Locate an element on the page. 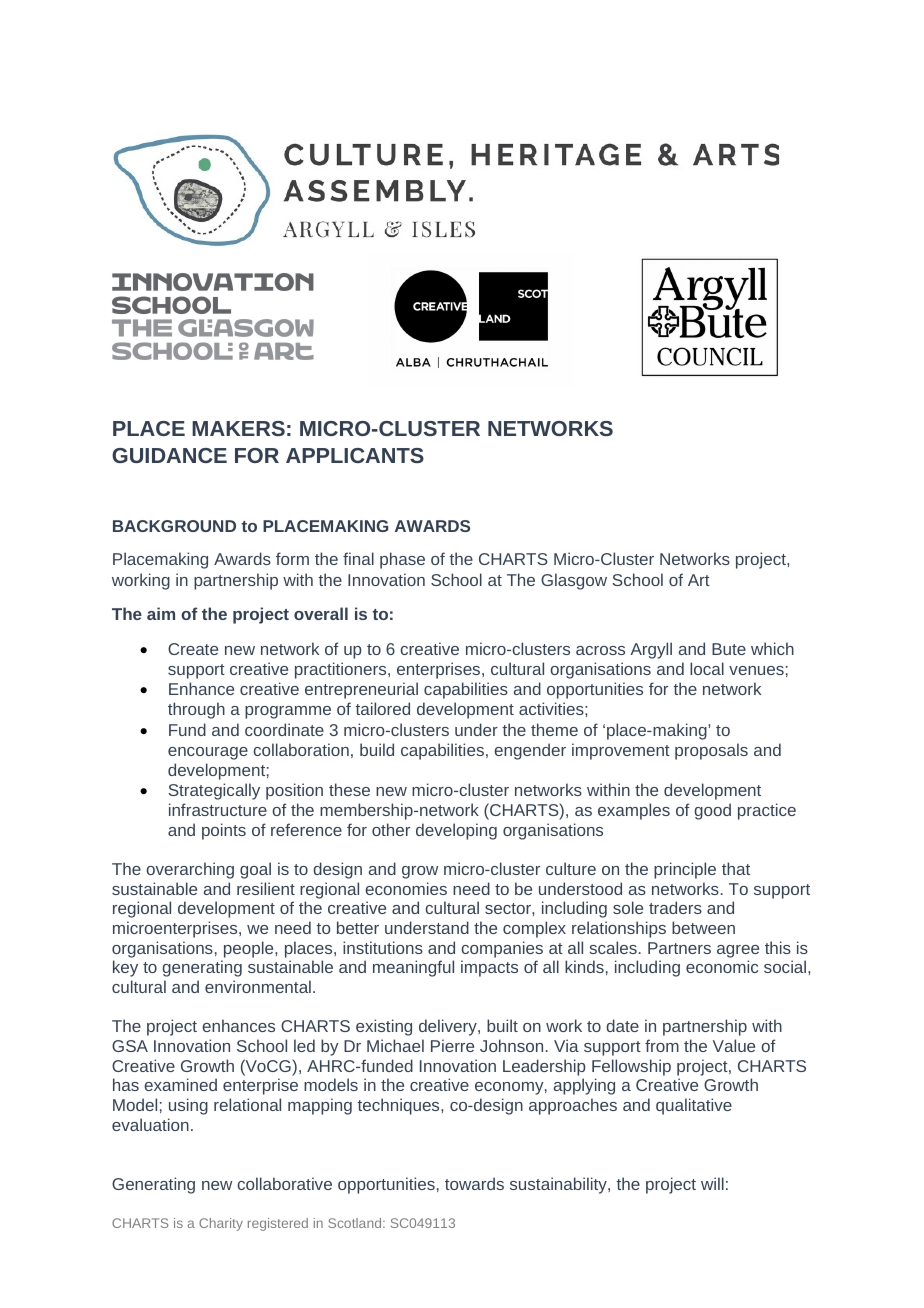  Glasgow is located at coordinates (574, 581).
